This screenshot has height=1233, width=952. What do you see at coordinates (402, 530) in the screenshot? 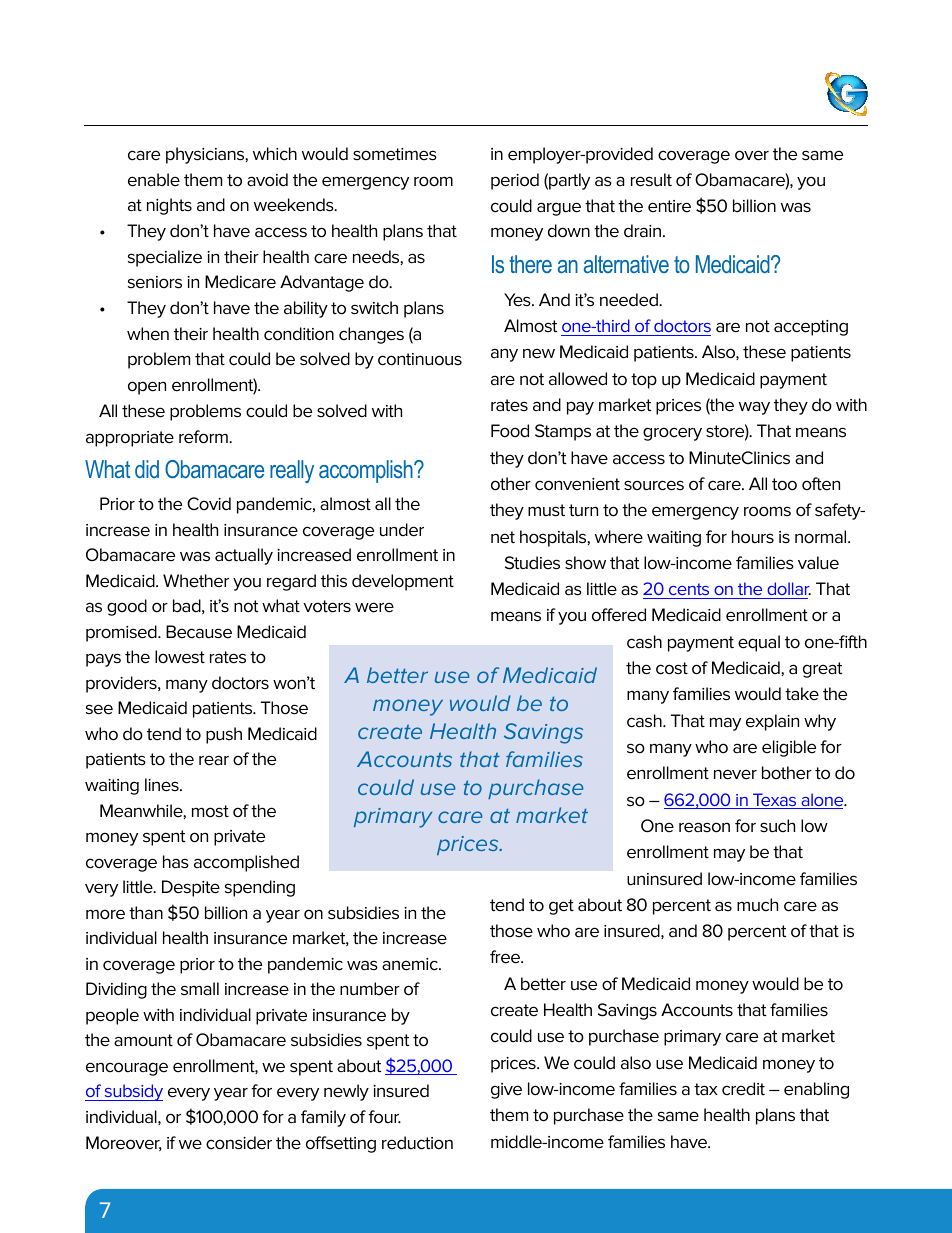
I see `under` at bounding box center [402, 530].
